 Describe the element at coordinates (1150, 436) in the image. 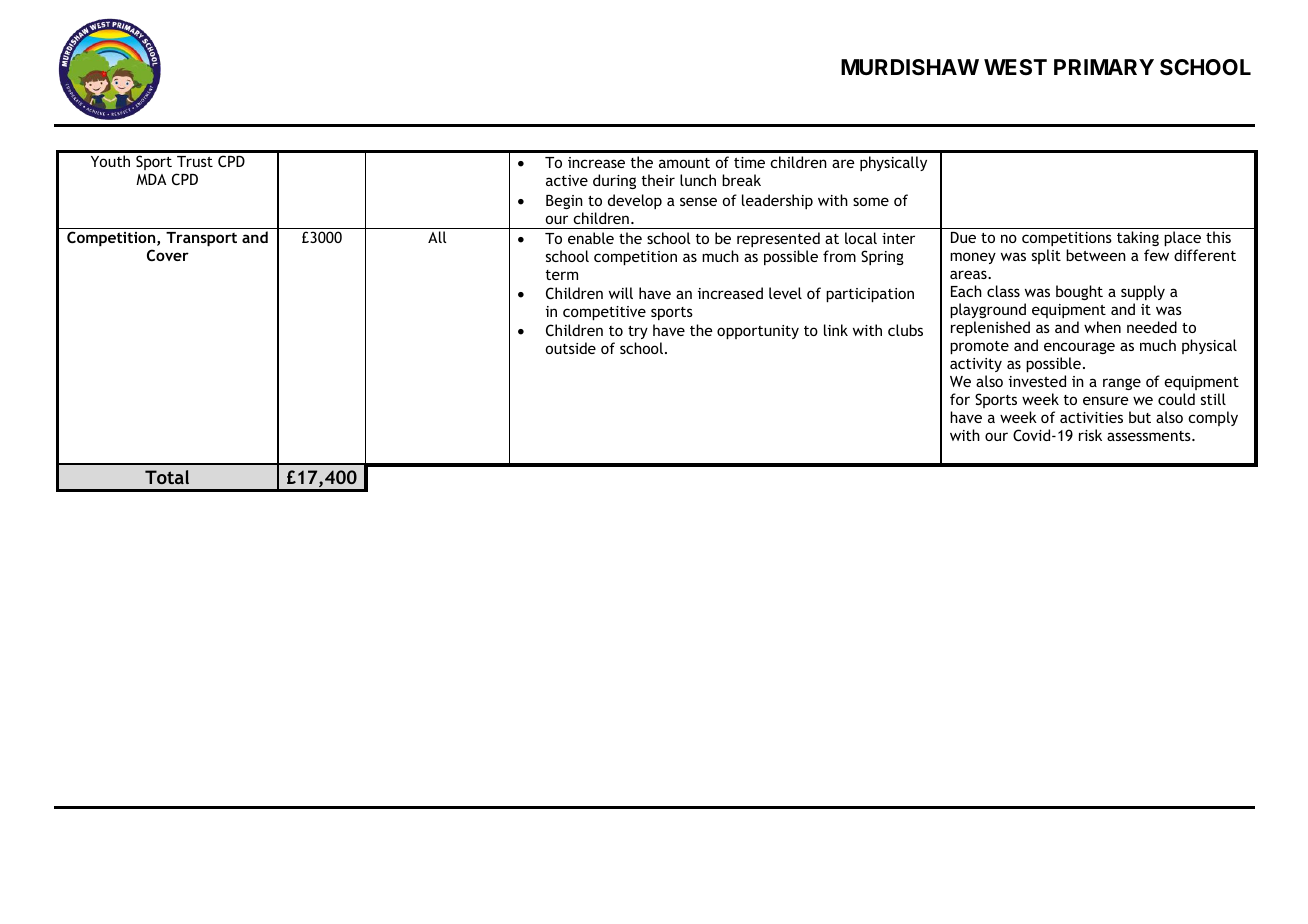

I see `assessments` at that location.
